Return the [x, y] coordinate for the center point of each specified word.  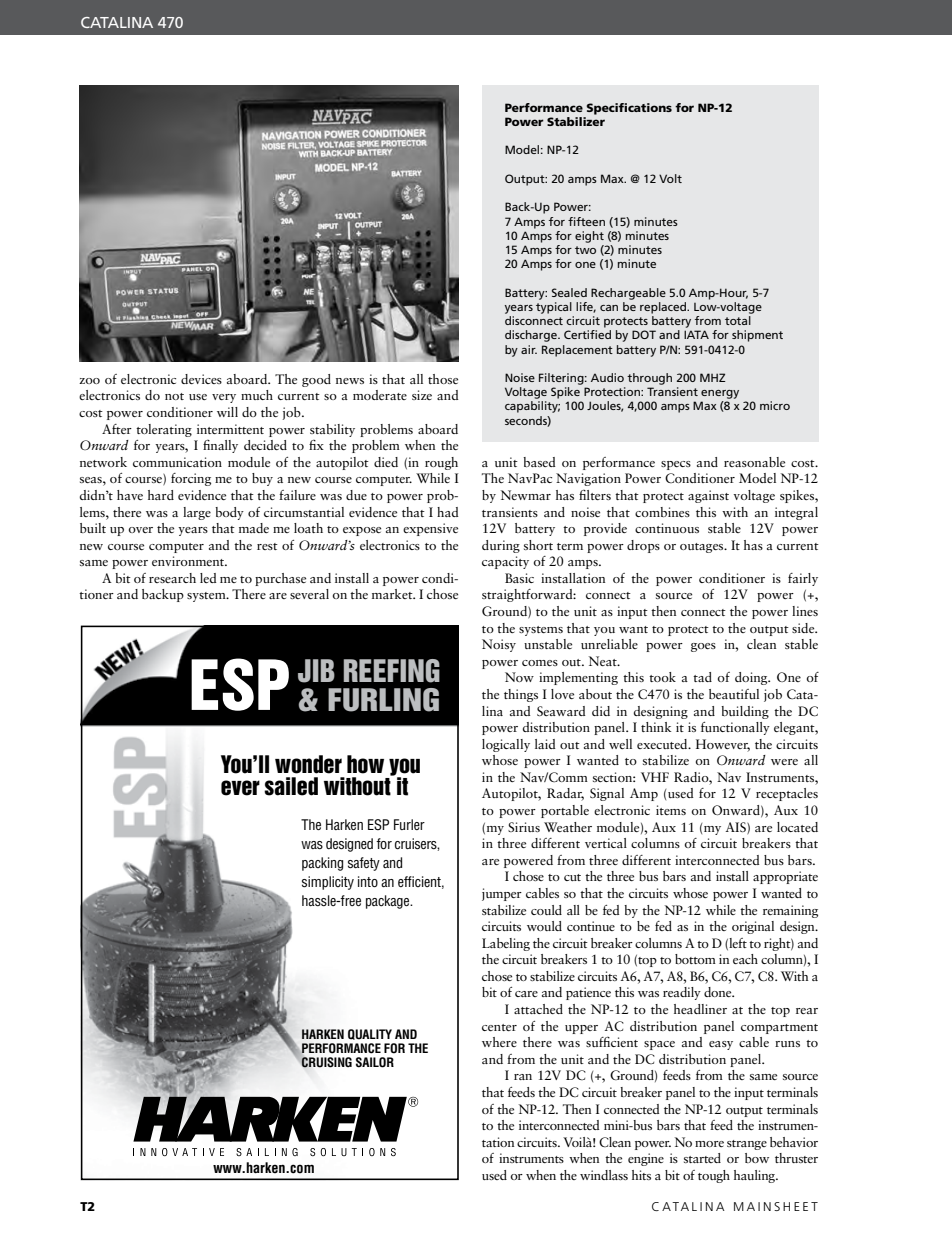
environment [189, 561]
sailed [291, 786]
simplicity [328, 883]
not [174, 396]
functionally [735, 728]
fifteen [586, 221]
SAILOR [375, 1062]
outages [703, 548]
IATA [696, 334]
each [745, 959]
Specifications [629, 109]
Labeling [506, 944]
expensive [430, 529]
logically [506, 745]
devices [201, 379]
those [443, 379]
